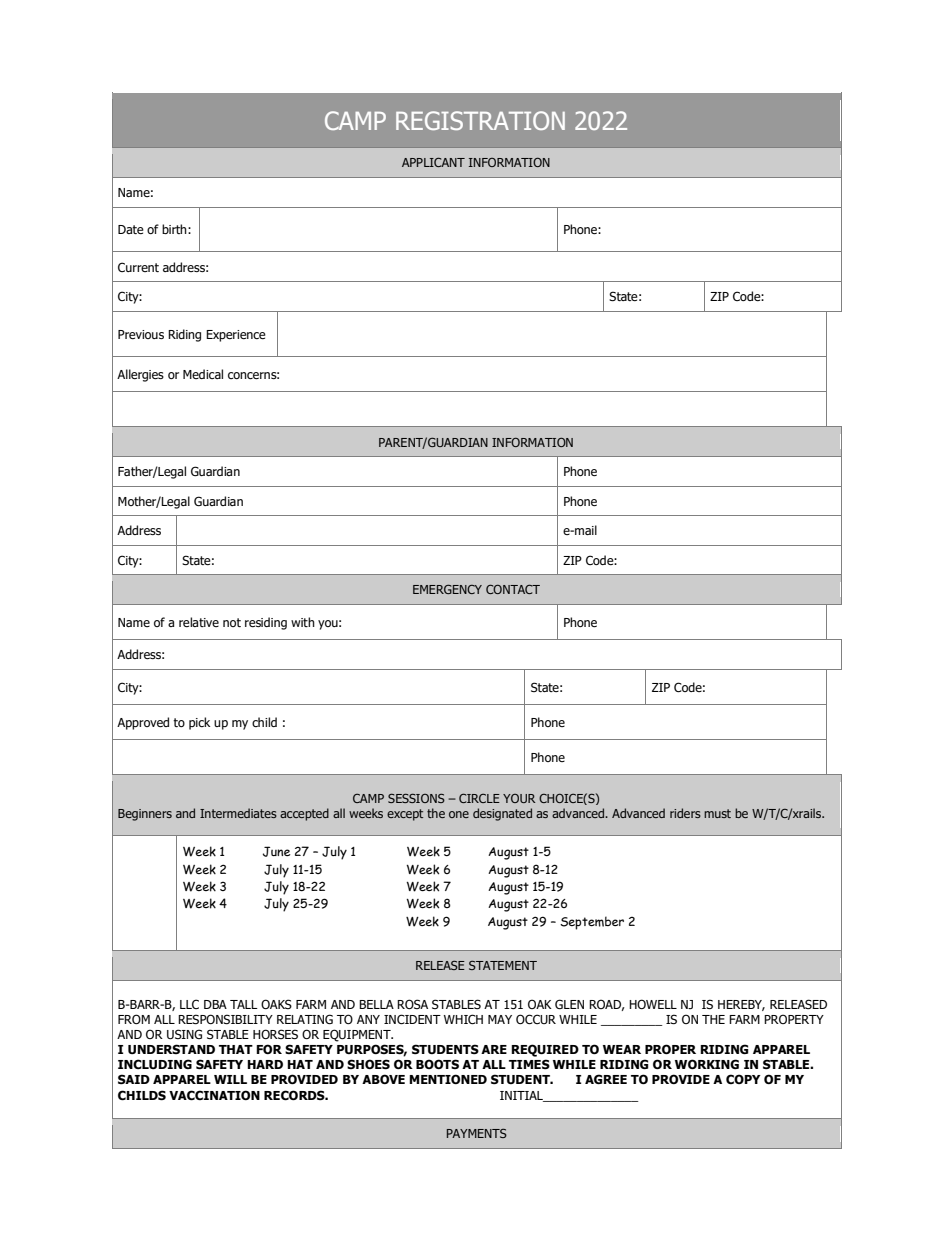 Image resolution: width=952 pixels, height=1233 pixels. What do you see at coordinates (513, 589) in the document?
I see `CONTACT` at bounding box center [513, 589].
